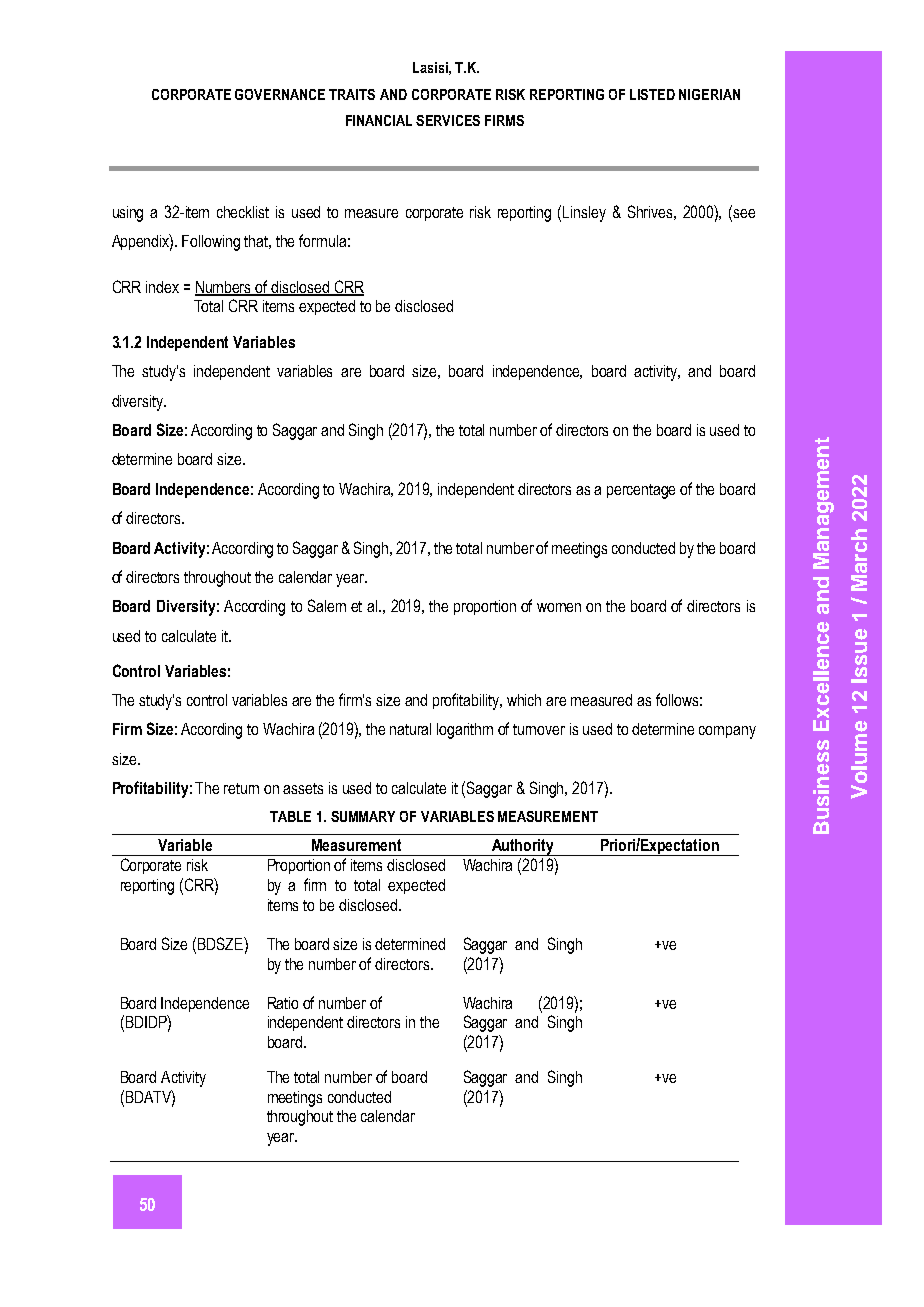 This document has width=924, height=1307. Describe the element at coordinates (523, 847) in the document. I see `Authority` at that location.
